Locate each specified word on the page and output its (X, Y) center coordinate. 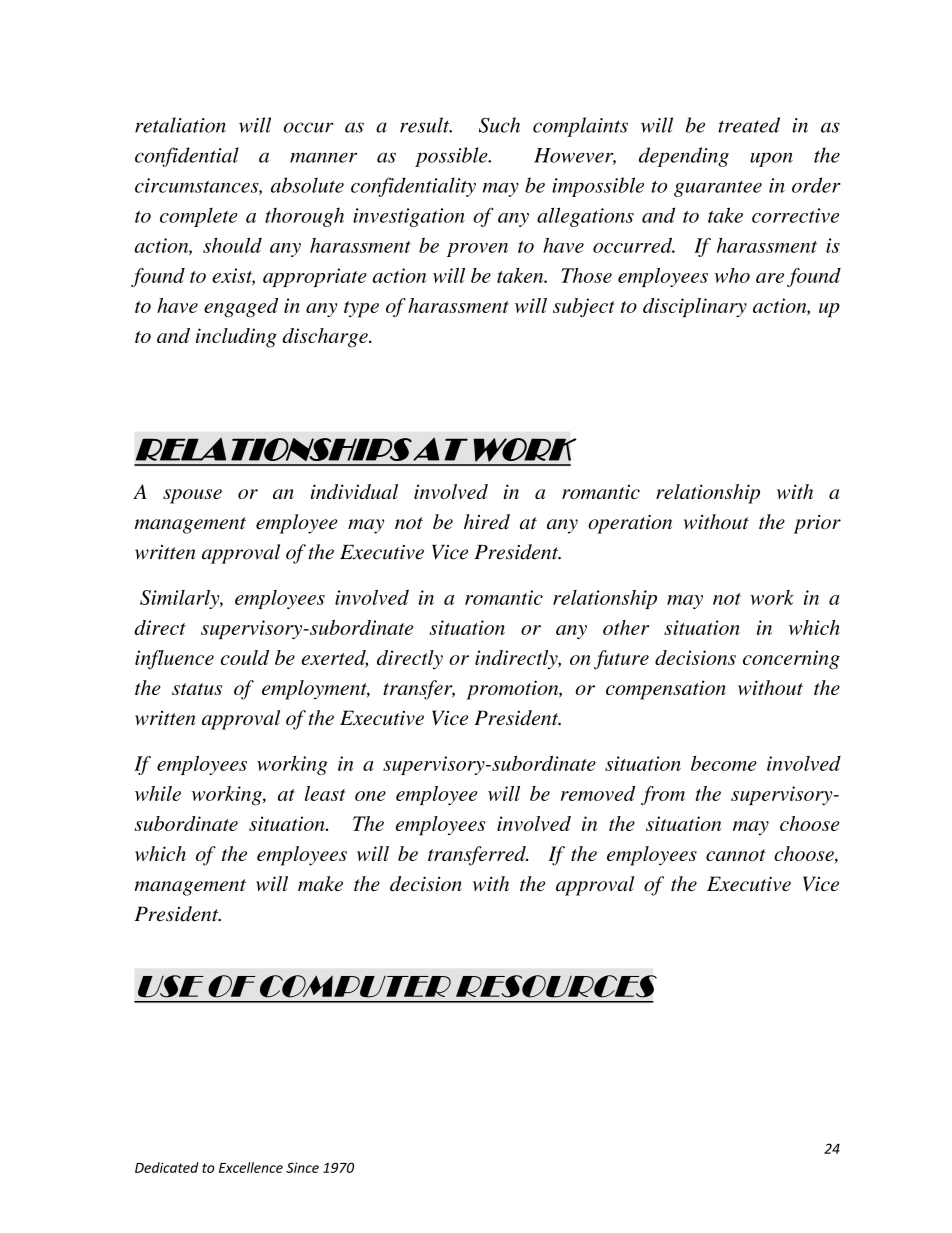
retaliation (180, 125)
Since (302, 1167)
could (245, 657)
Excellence (251, 1167)
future (621, 660)
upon (771, 159)
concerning (791, 660)
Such (499, 125)
